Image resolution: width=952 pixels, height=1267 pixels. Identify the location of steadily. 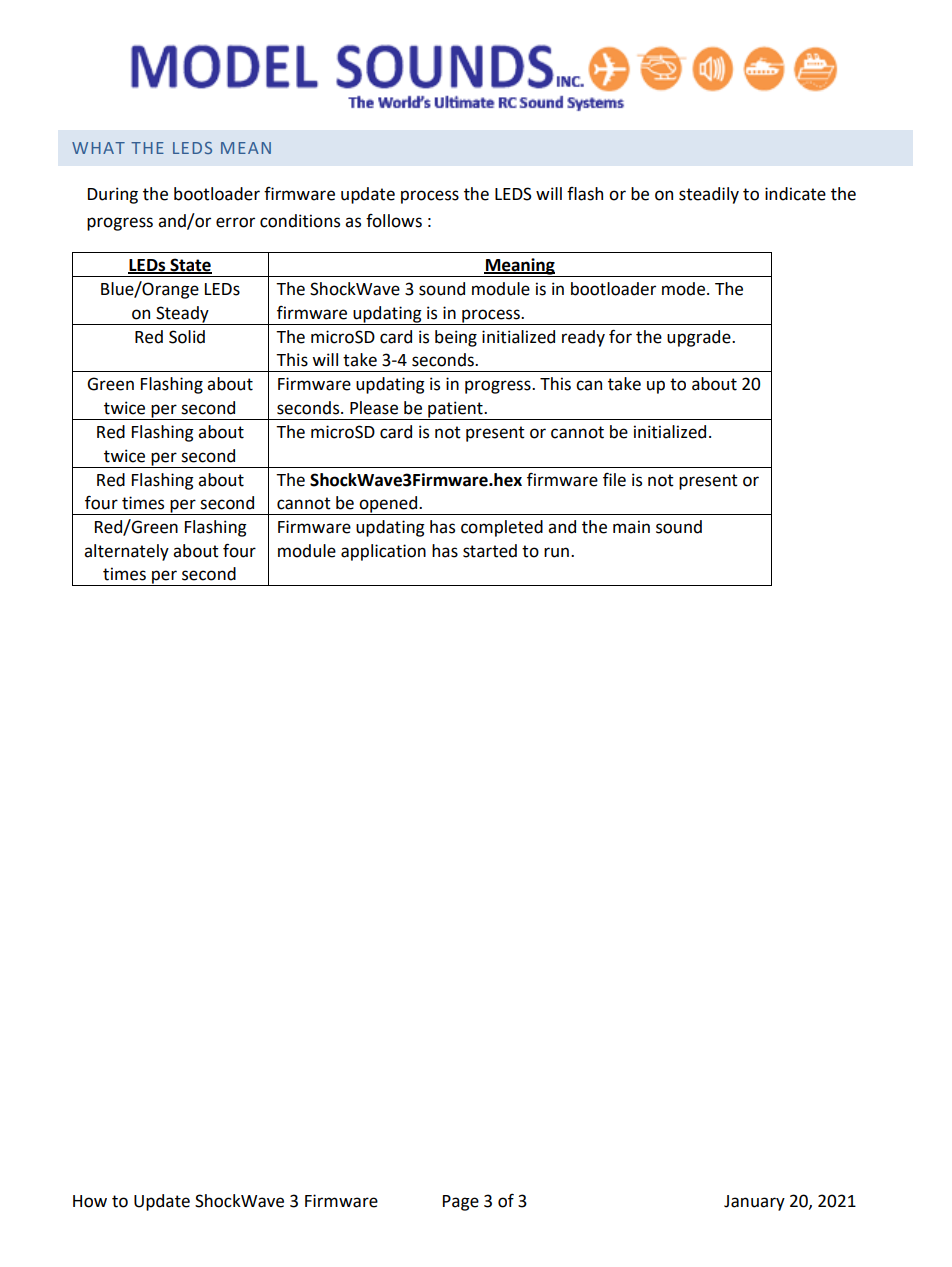
(709, 195).
